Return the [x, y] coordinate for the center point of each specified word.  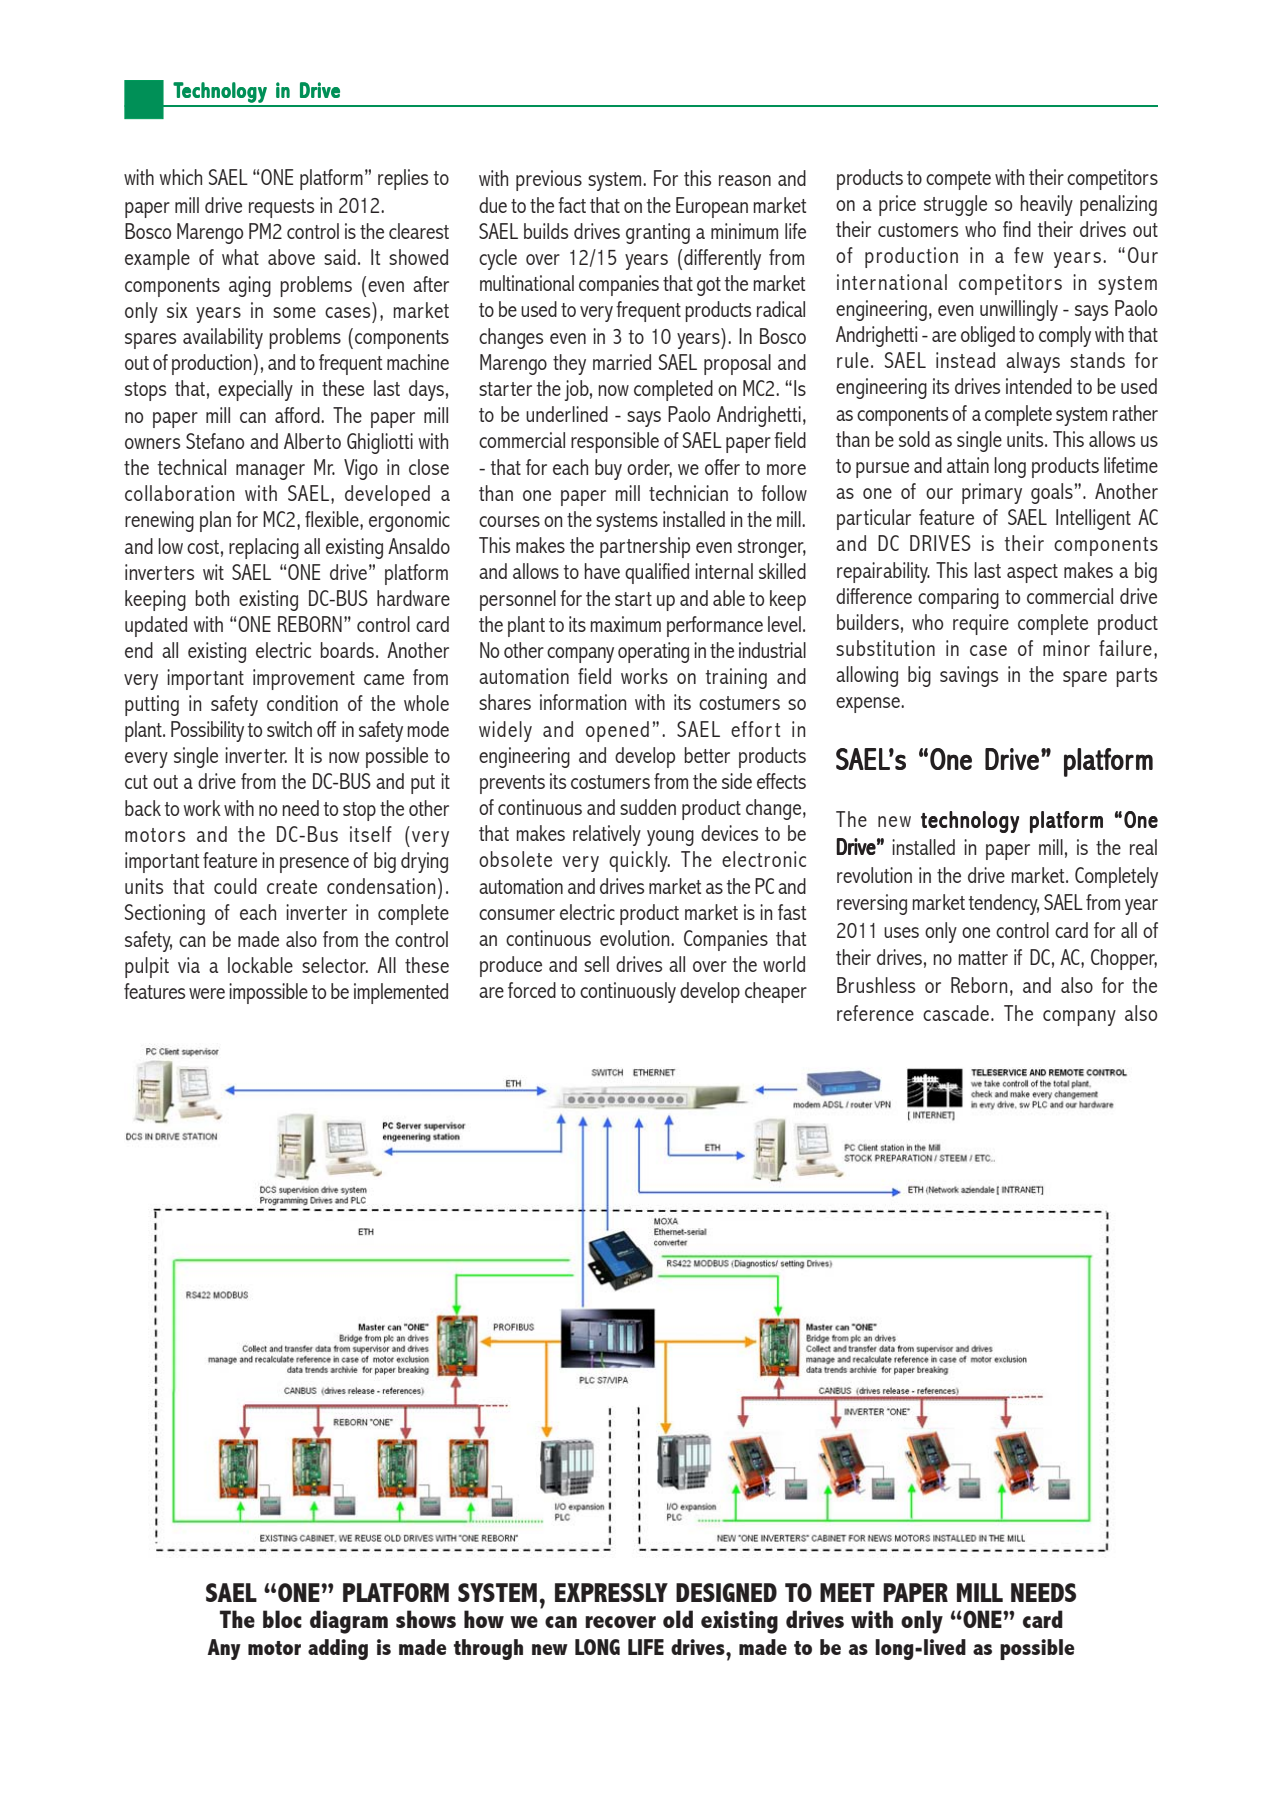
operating [653, 652]
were [207, 993]
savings [969, 676]
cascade [956, 1013]
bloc [282, 1619]
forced [532, 990]
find [1017, 229]
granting [658, 233]
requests [281, 208]
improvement [304, 679]
